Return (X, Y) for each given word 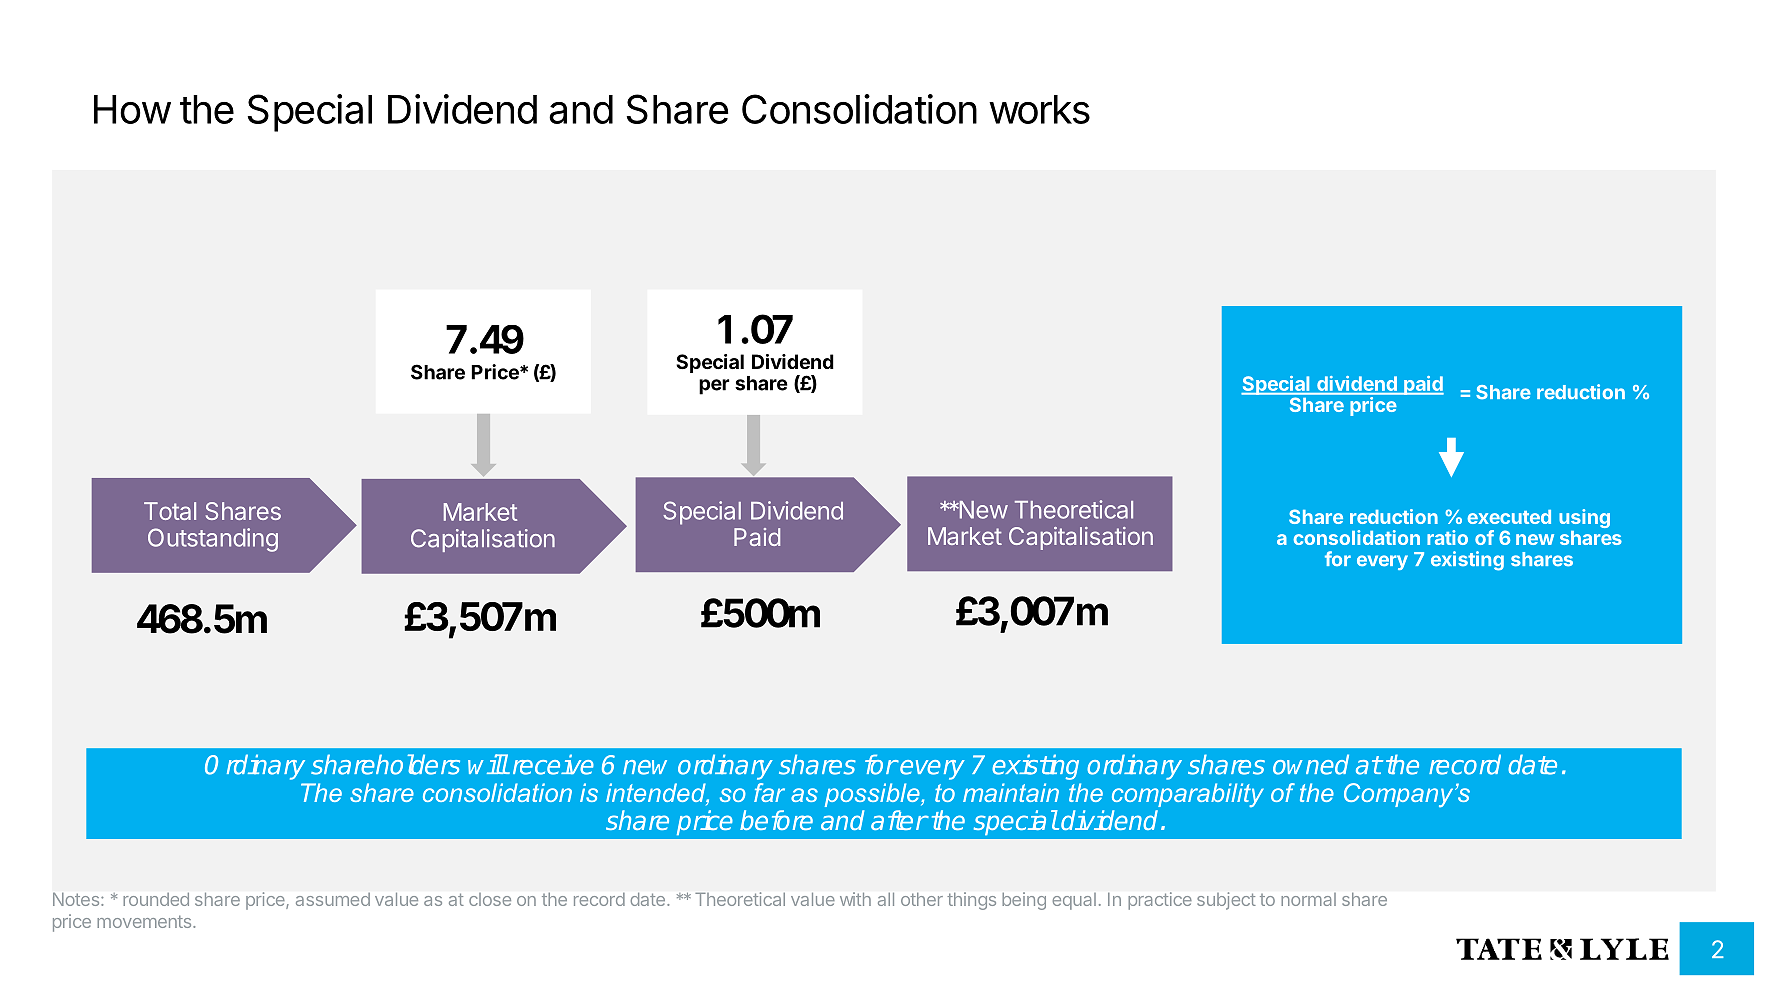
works (1039, 109)
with (855, 899)
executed (1509, 517)
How (132, 109)
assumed (333, 899)
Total (170, 511)
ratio (1447, 537)
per (714, 387)
